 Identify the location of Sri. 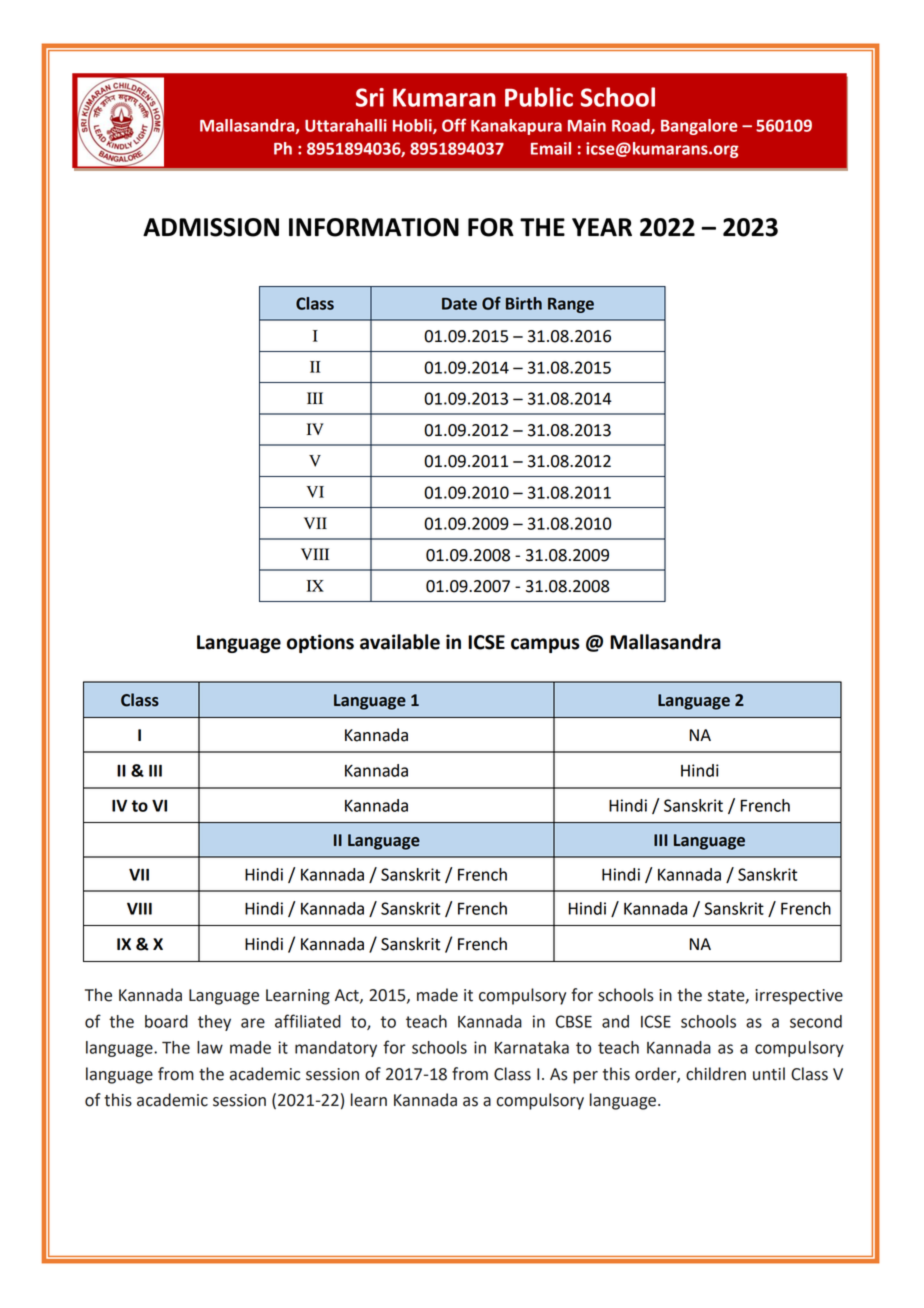
(370, 97).
